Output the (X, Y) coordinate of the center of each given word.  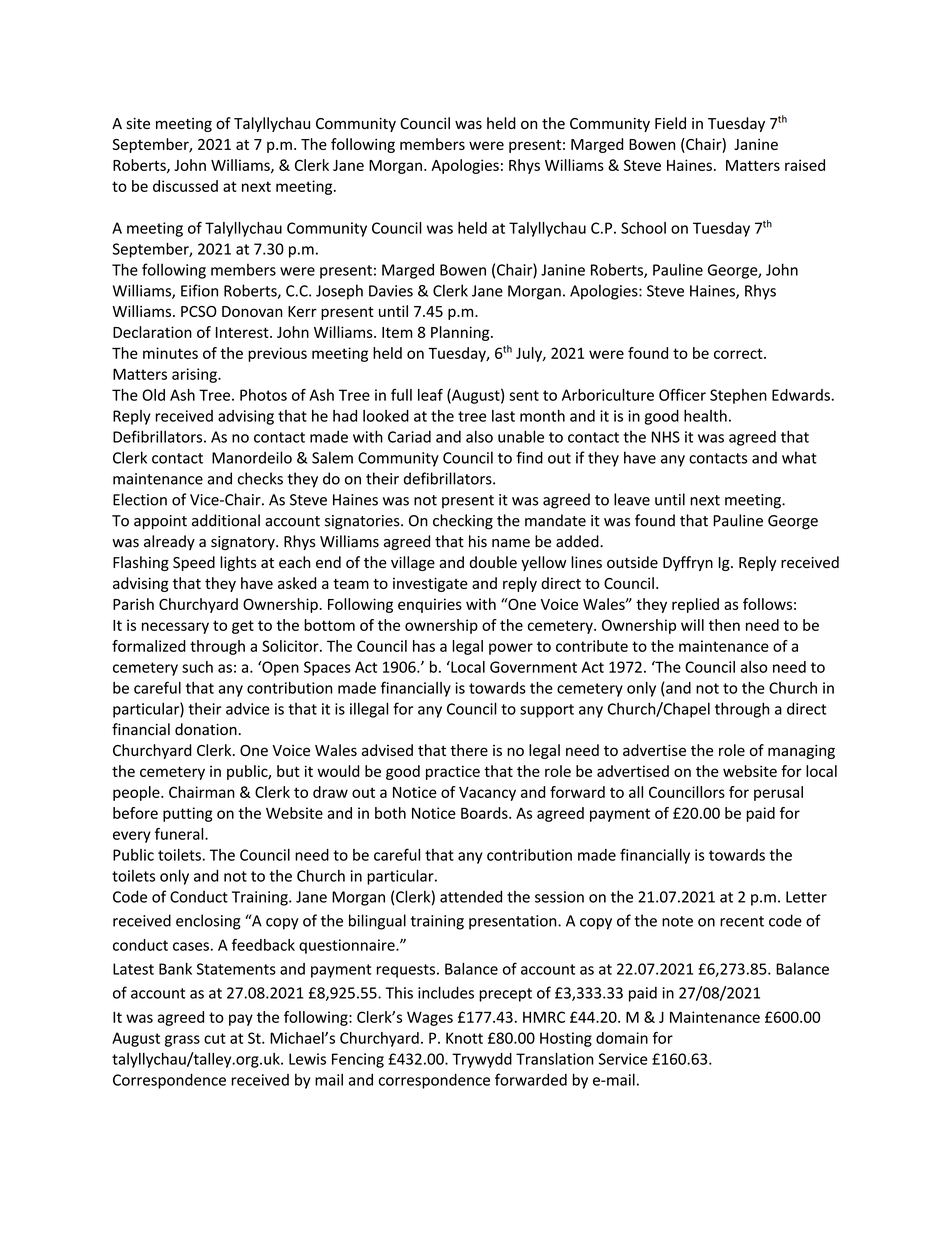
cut (215, 1038)
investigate (430, 584)
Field (670, 123)
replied (695, 605)
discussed (185, 186)
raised (805, 165)
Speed (194, 563)
